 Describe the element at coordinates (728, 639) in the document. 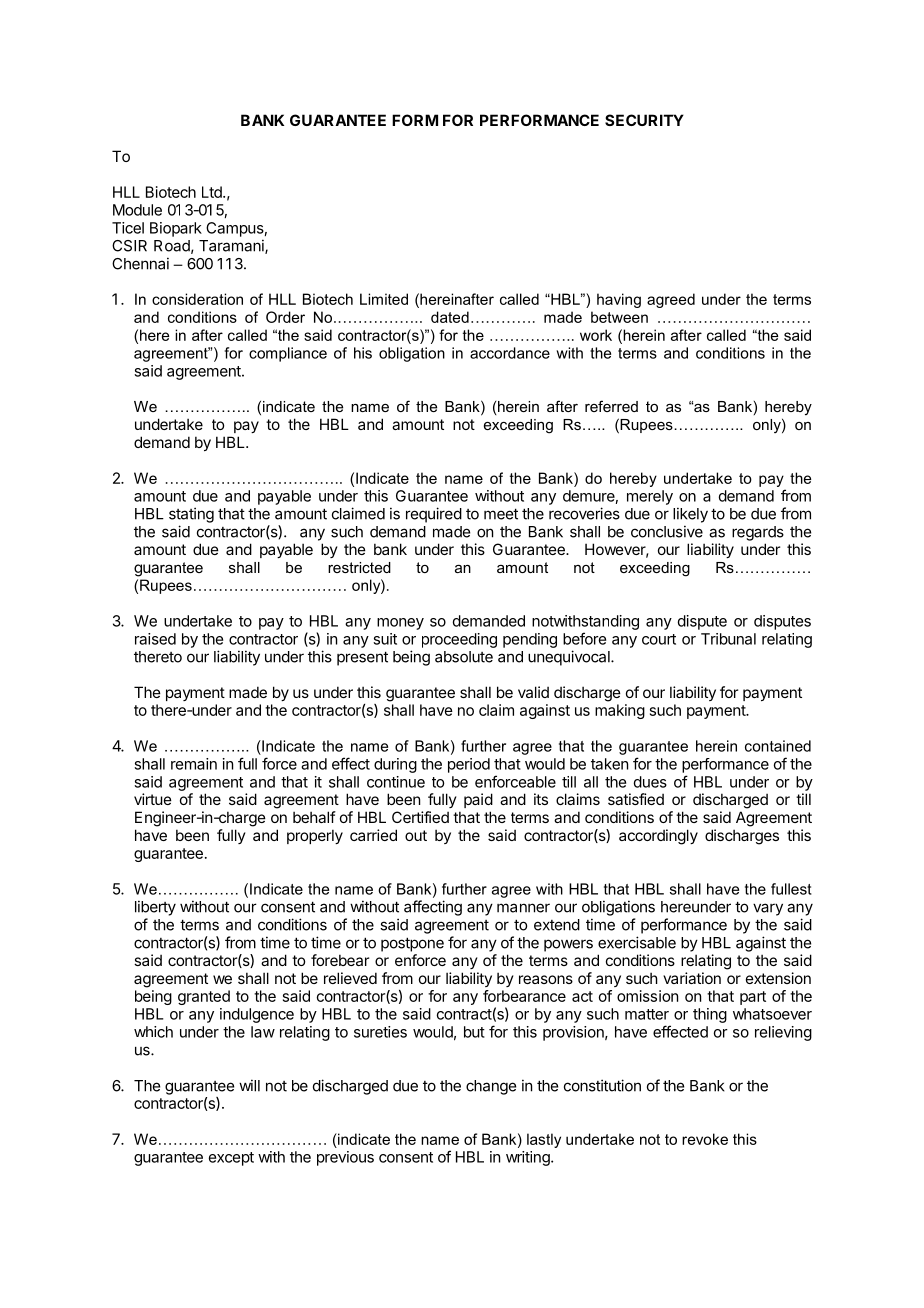

I see `Tribunal` at that location.
